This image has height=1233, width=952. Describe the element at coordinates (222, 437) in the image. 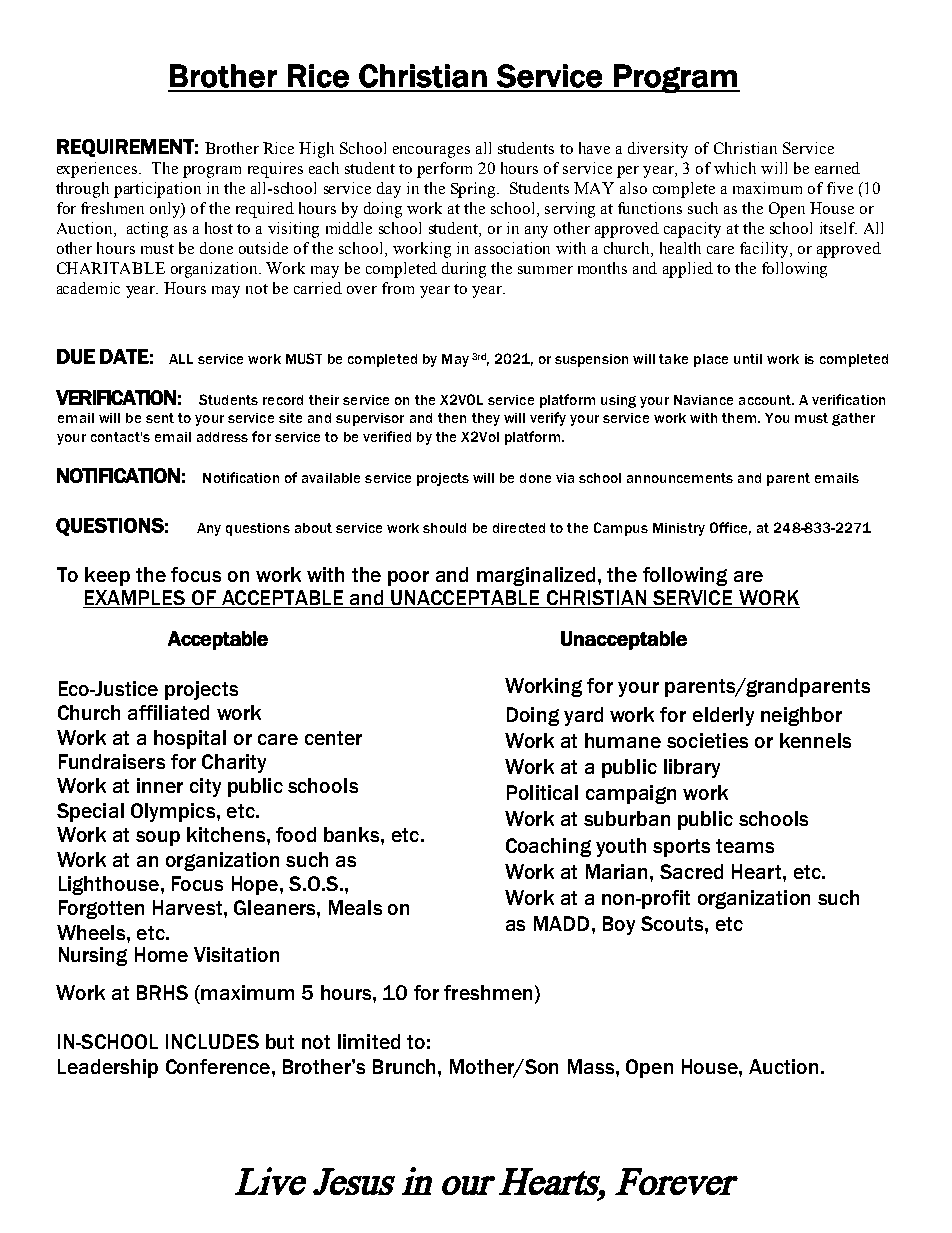

I see `address` at that location.
